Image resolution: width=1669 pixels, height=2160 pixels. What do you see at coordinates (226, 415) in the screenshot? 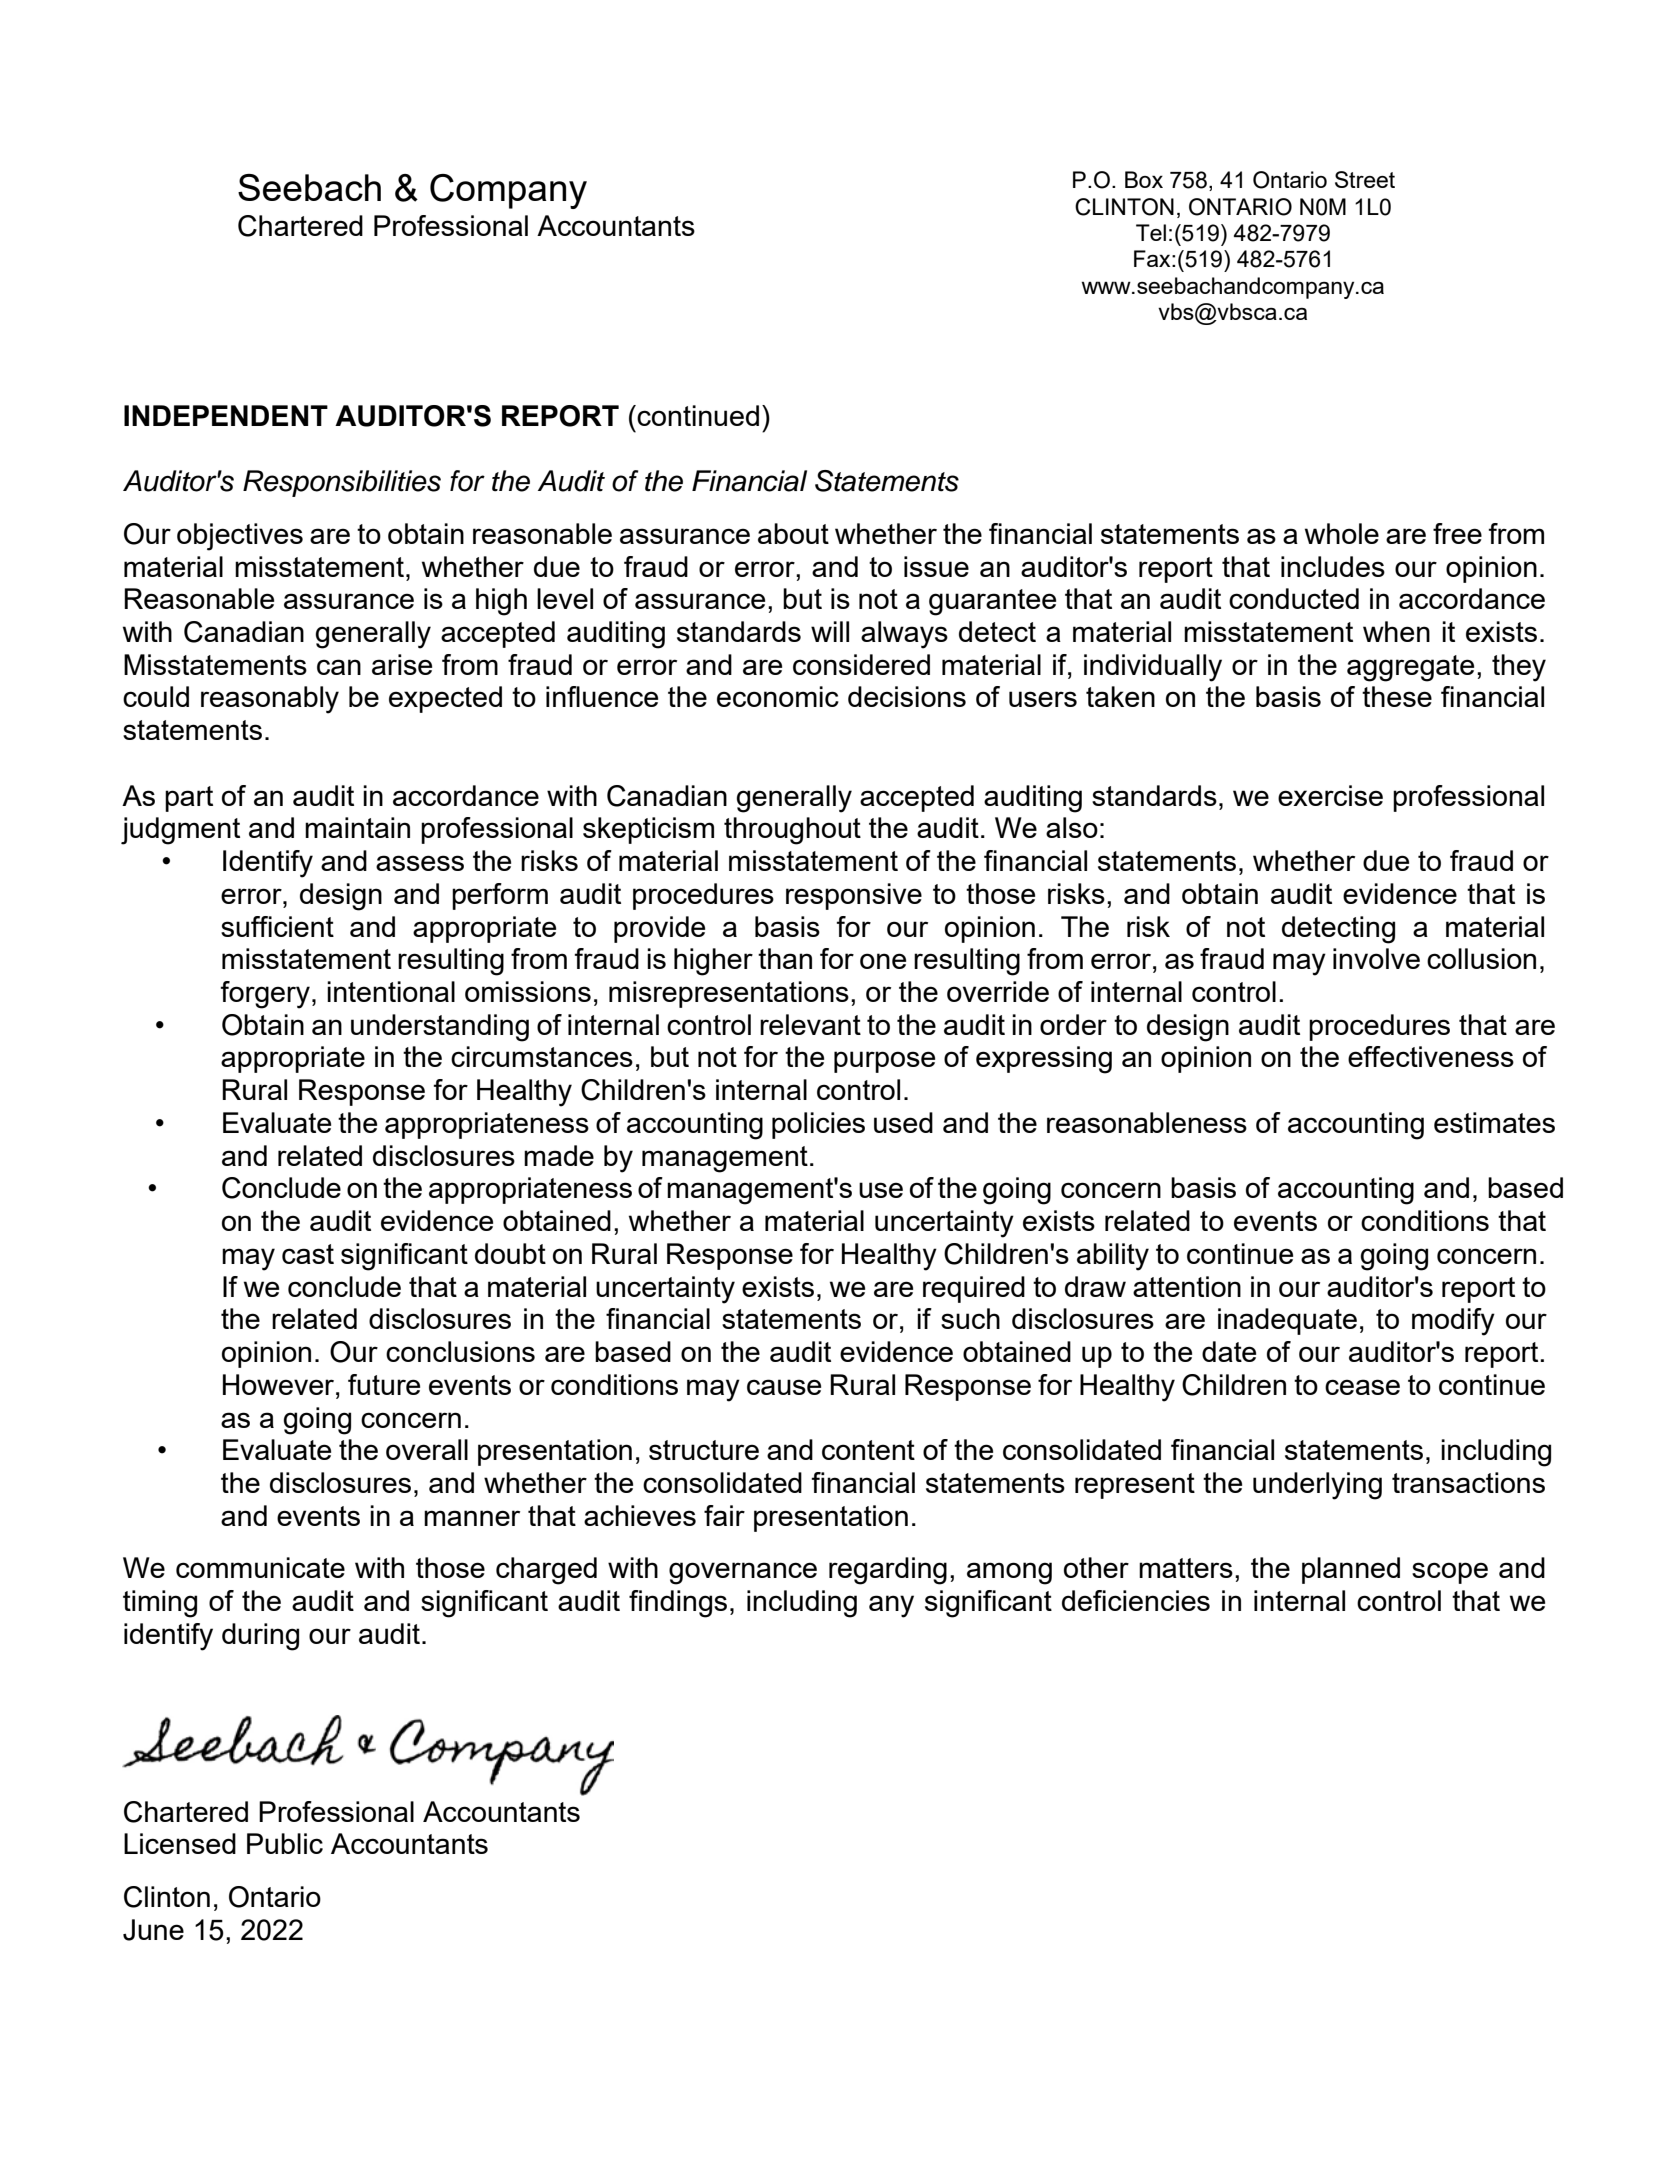
I see `INDEPENDENT` at bounding box center [226, 415].
